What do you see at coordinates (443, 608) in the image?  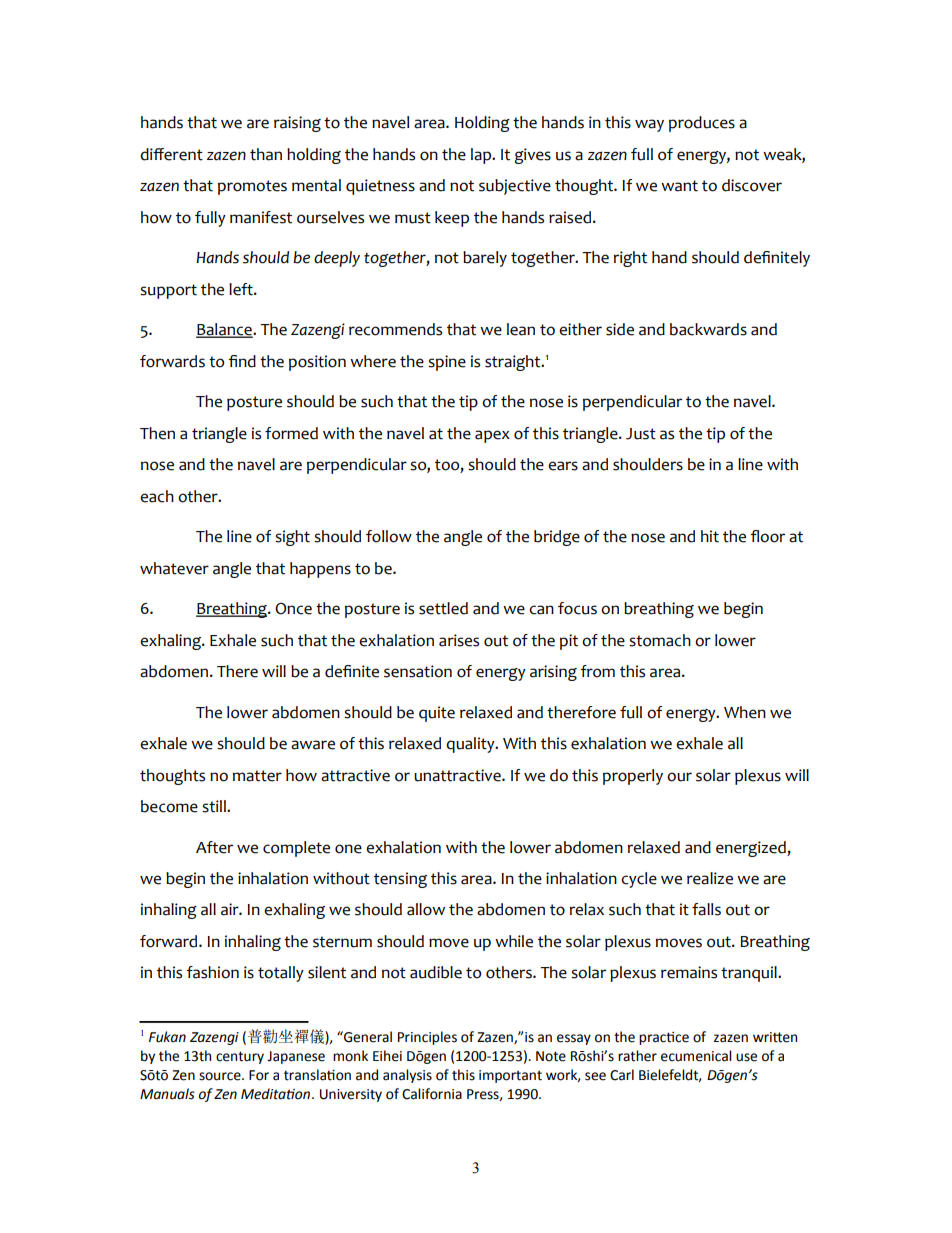 I see `settled` at bounding box center [443, 608].
